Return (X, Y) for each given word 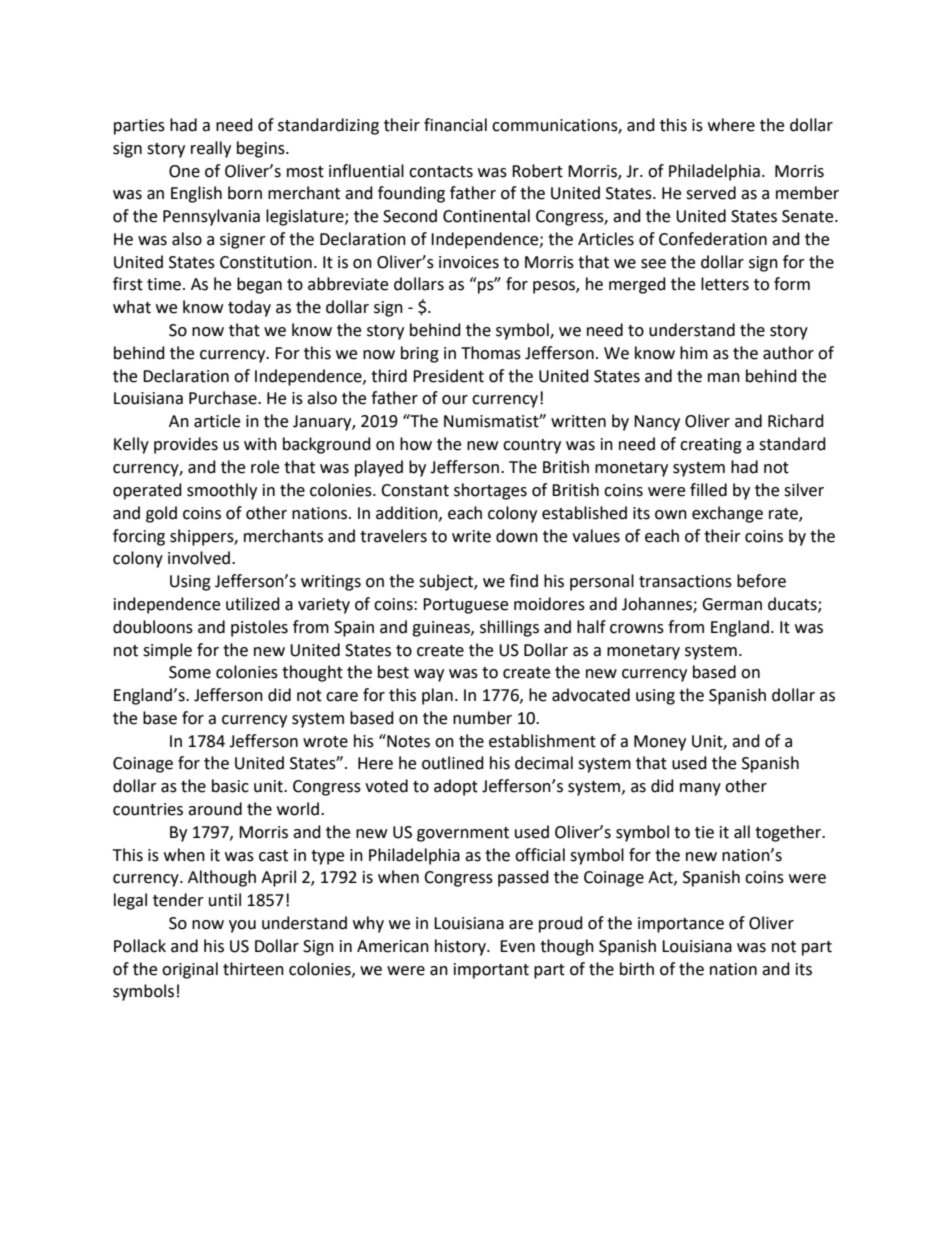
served (711, 193)
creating (711, 446)
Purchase (224, 398)
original (190, 970)
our (455, 400)
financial (455, 125)
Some (190, 672)
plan (437, 696)
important (491, 971)
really (211, 149)
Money (660, 743)
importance (681, 925)
